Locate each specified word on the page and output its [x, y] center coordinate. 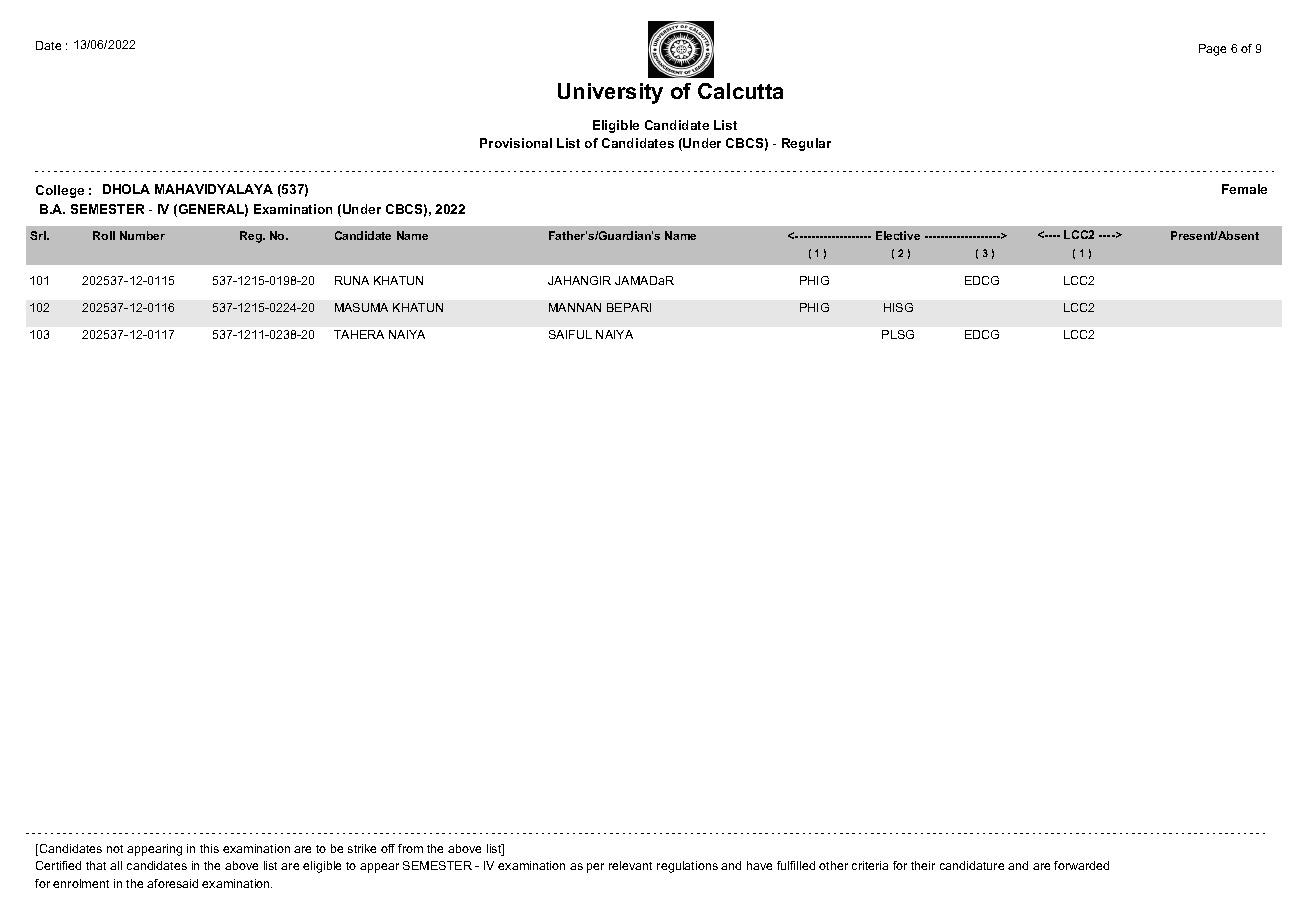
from [410, 848]
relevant [630, 865]
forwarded [1081, 865]
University [610, 93]
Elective [898, 235]
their [923, 865]
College [60, 191]
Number [142, 235]
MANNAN [575, 307]
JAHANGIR [579, 280]
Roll [104, 235]
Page [1212, 50]
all [116, 865]
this [209, 848]
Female [1244, 189]
